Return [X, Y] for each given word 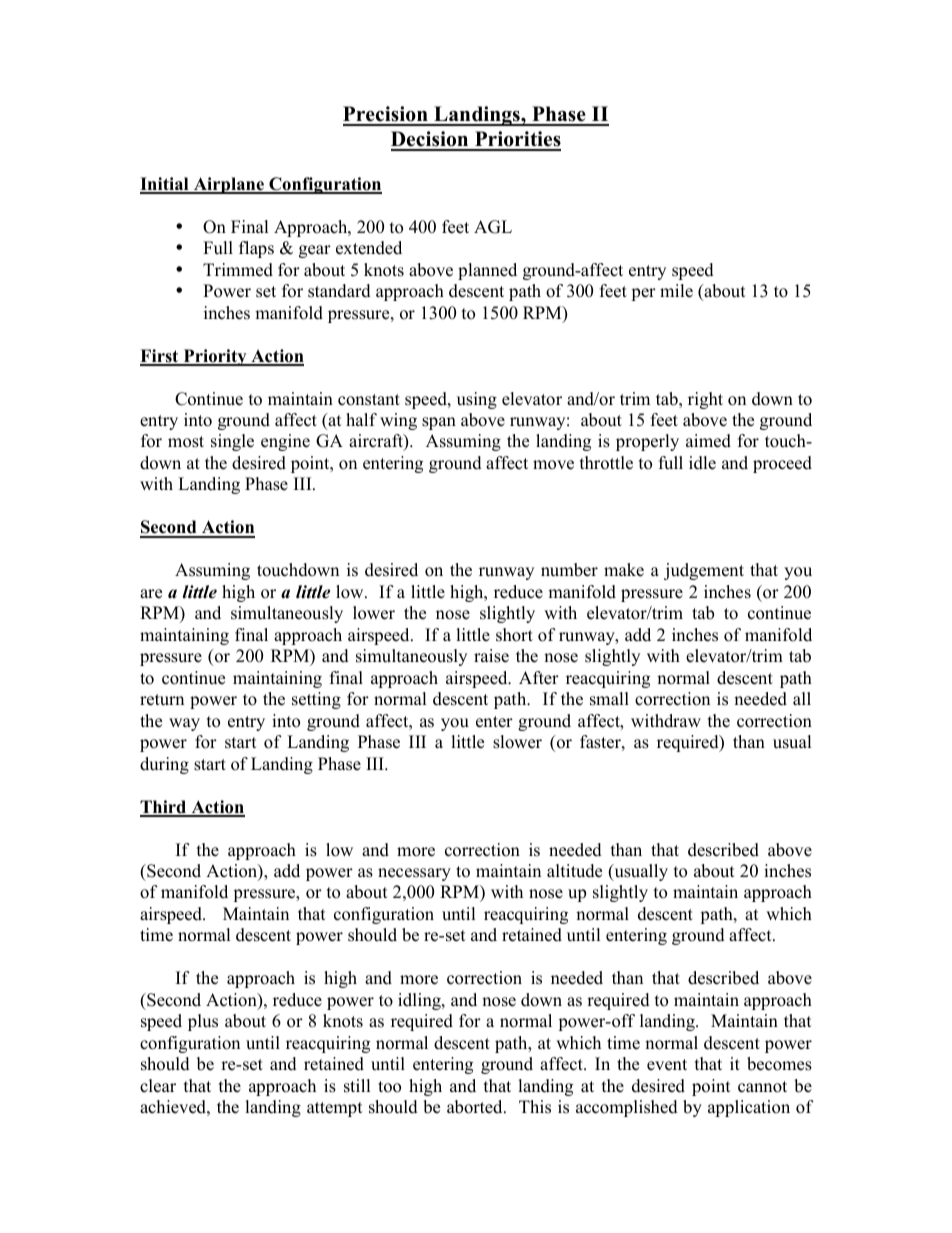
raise [491, 656]
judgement [704, 571]
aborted [476, 1107]
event [667, 1065]
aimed [708, 441]
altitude [574, 871]
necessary [414, 874]
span [439, 423]
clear [158, 1086]
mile [676, 291]
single [232, 442]
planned [487, 271]
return [162, 700]
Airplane [228, 185]
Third [164, 808]
